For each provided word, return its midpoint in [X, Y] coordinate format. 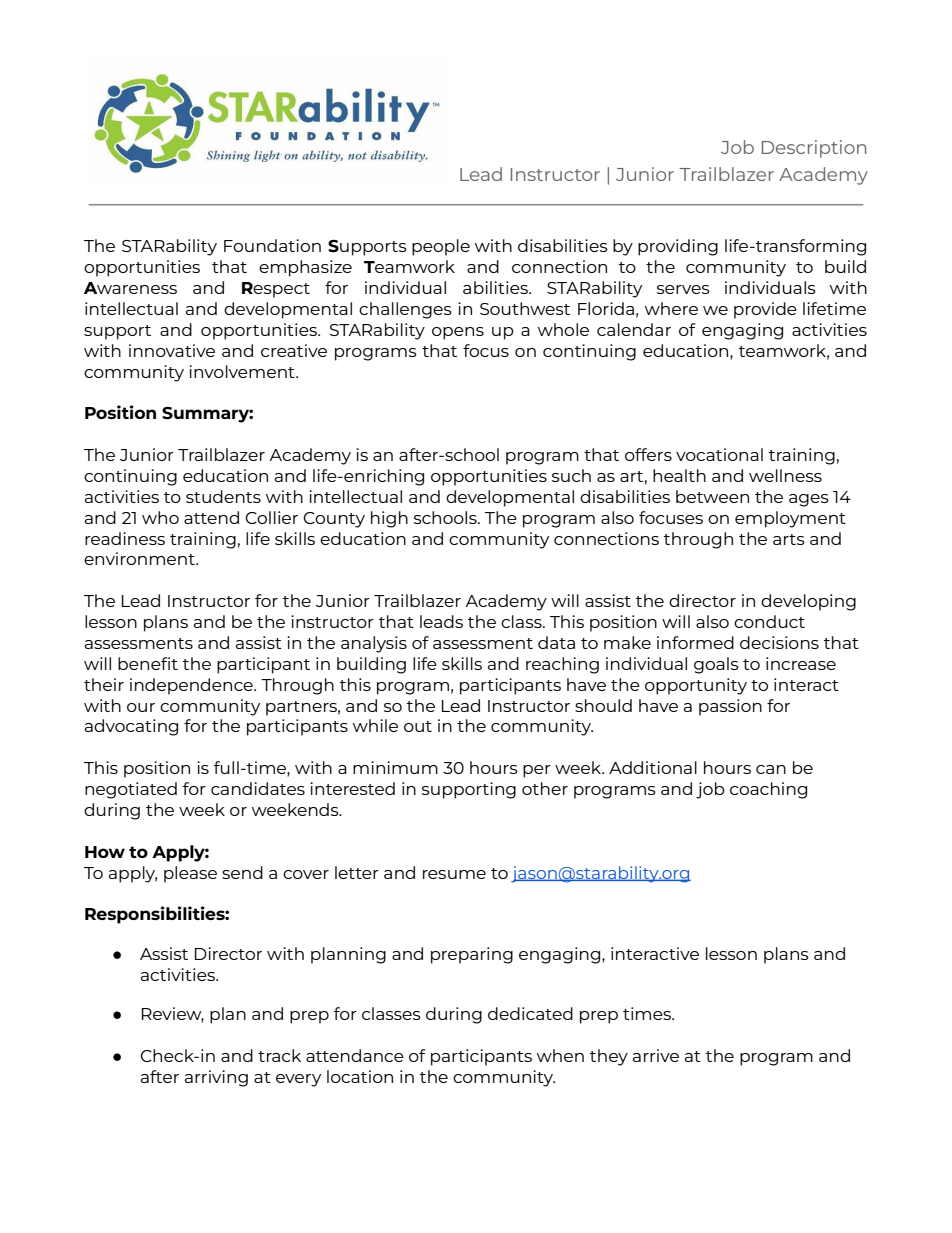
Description [814, 149]
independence [192, 686]
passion [730, 707]
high [389, 519]
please [190, 874]
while [375, 725]
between [712, 496]
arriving [216, 1078]
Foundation [272, 245]
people [441, 247]
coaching [768, 790]
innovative [172, 350]
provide [765, 310]
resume [454, 874]
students [223, 496]
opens [458, 333]
